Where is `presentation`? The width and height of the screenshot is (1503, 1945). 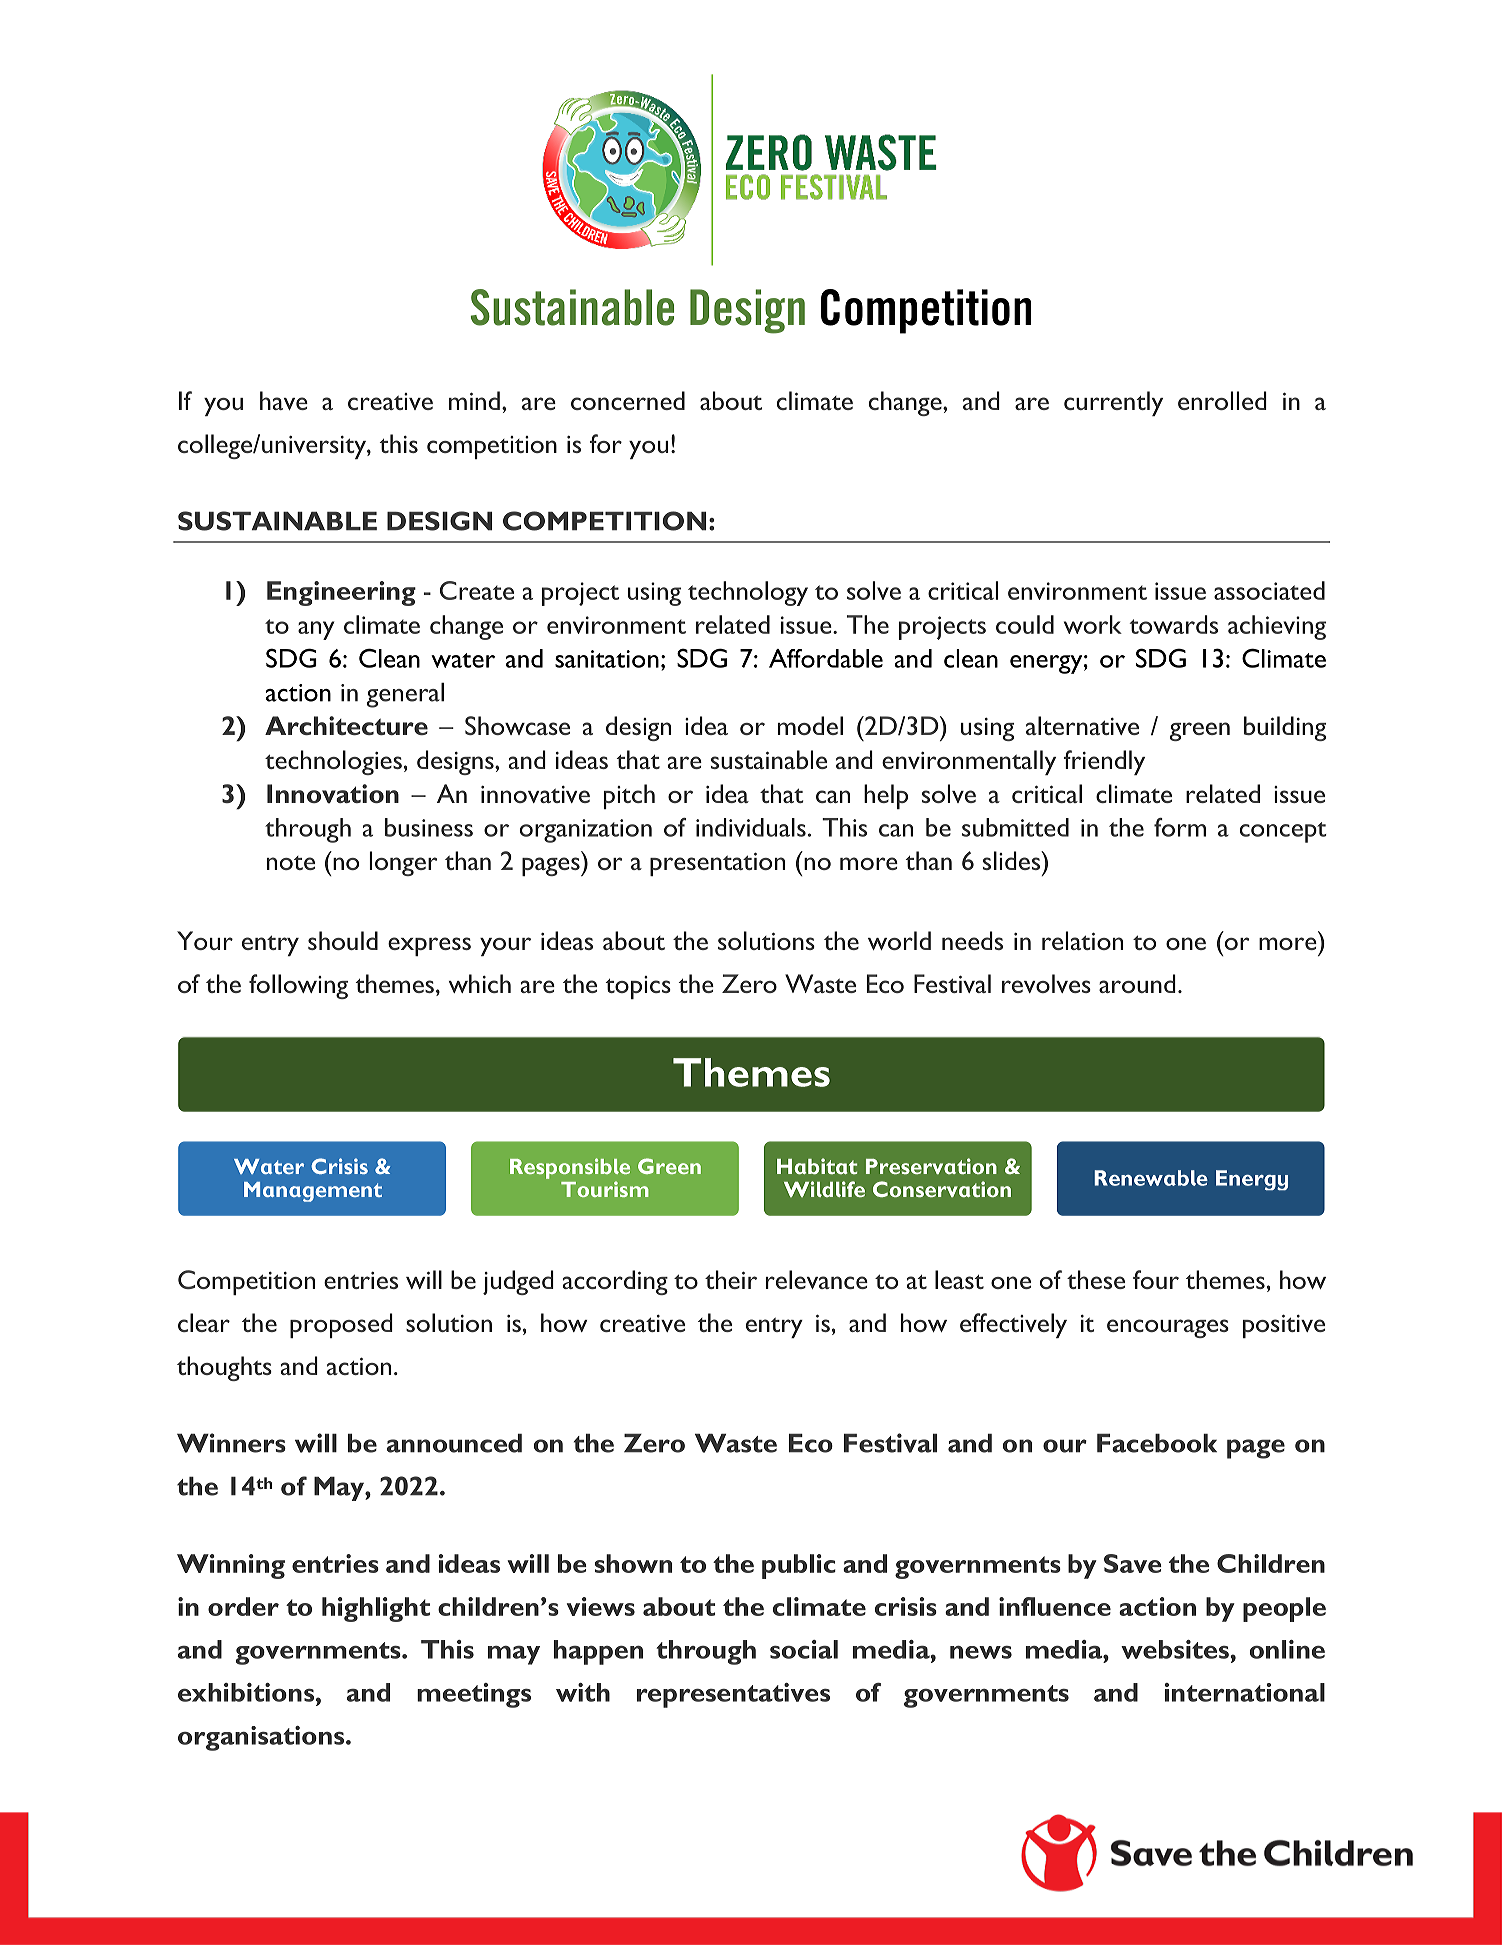
presentation is located at coordinates (717, 864).
